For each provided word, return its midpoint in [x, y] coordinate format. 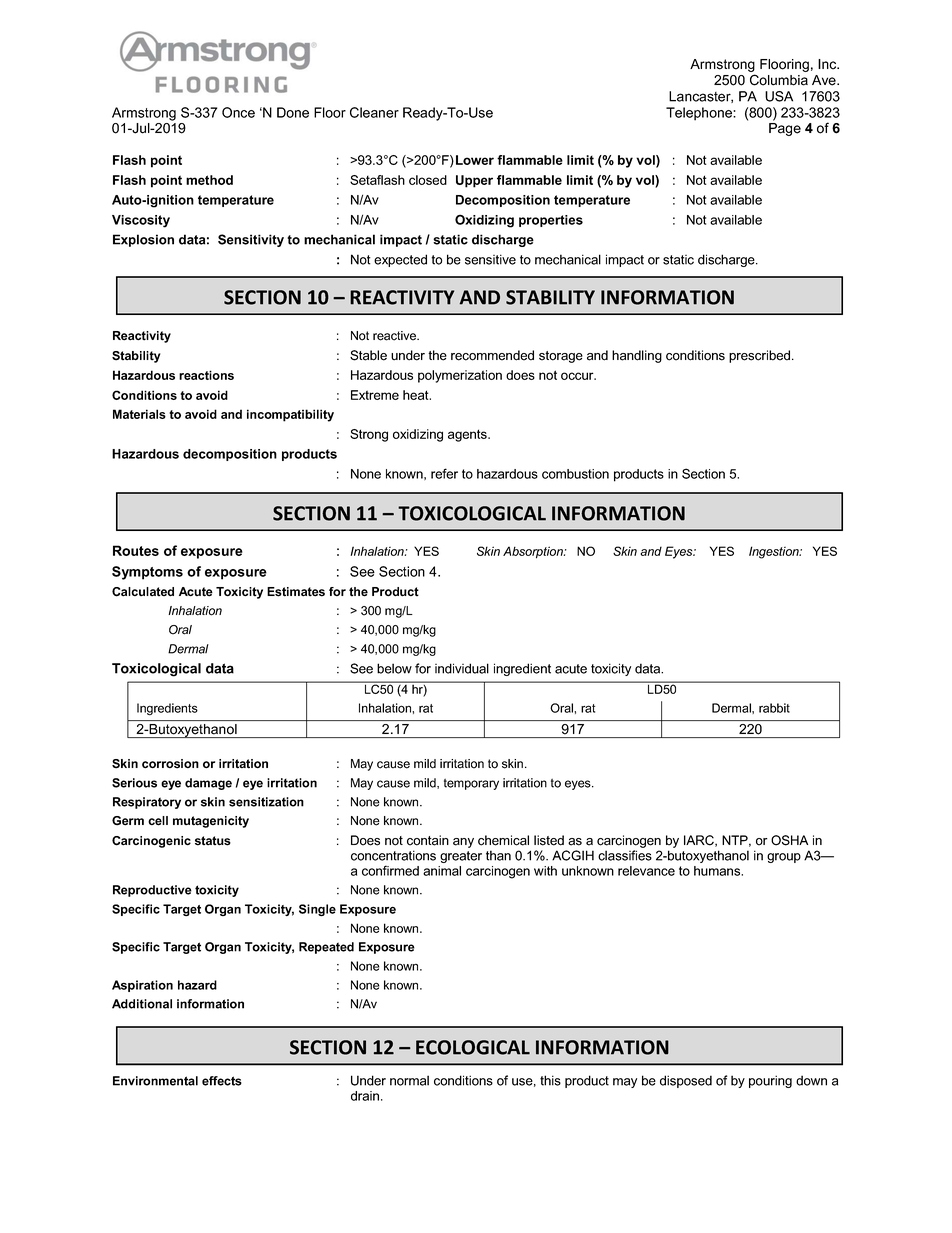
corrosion [170, 764]
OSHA [789, 840]
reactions [206, 375]
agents [468, 435]
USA [779, 96]
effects [222, 1081]
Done [293, 112]
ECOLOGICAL [473, 1047]
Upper [474, 181]
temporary [471, 784]
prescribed [761, 356]
